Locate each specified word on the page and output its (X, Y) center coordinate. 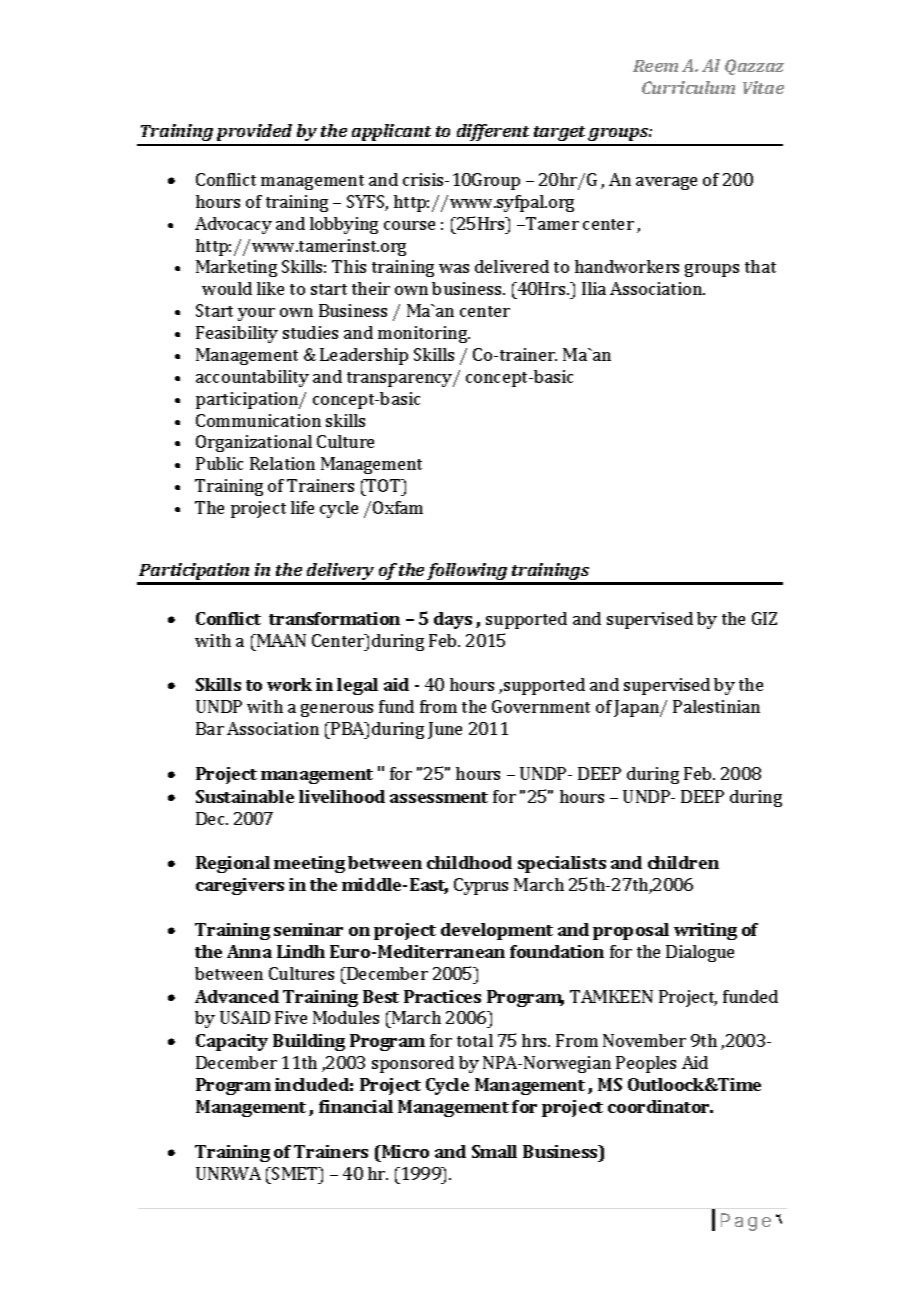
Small (494, 1151)
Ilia (594, 288)
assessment (439, 797)
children (683, 862)
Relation (282, 463)
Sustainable (245, 796)
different (493, 134)
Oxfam (398, 507)
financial (356, 1106)
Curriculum (688, 87)
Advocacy (233, 225)
